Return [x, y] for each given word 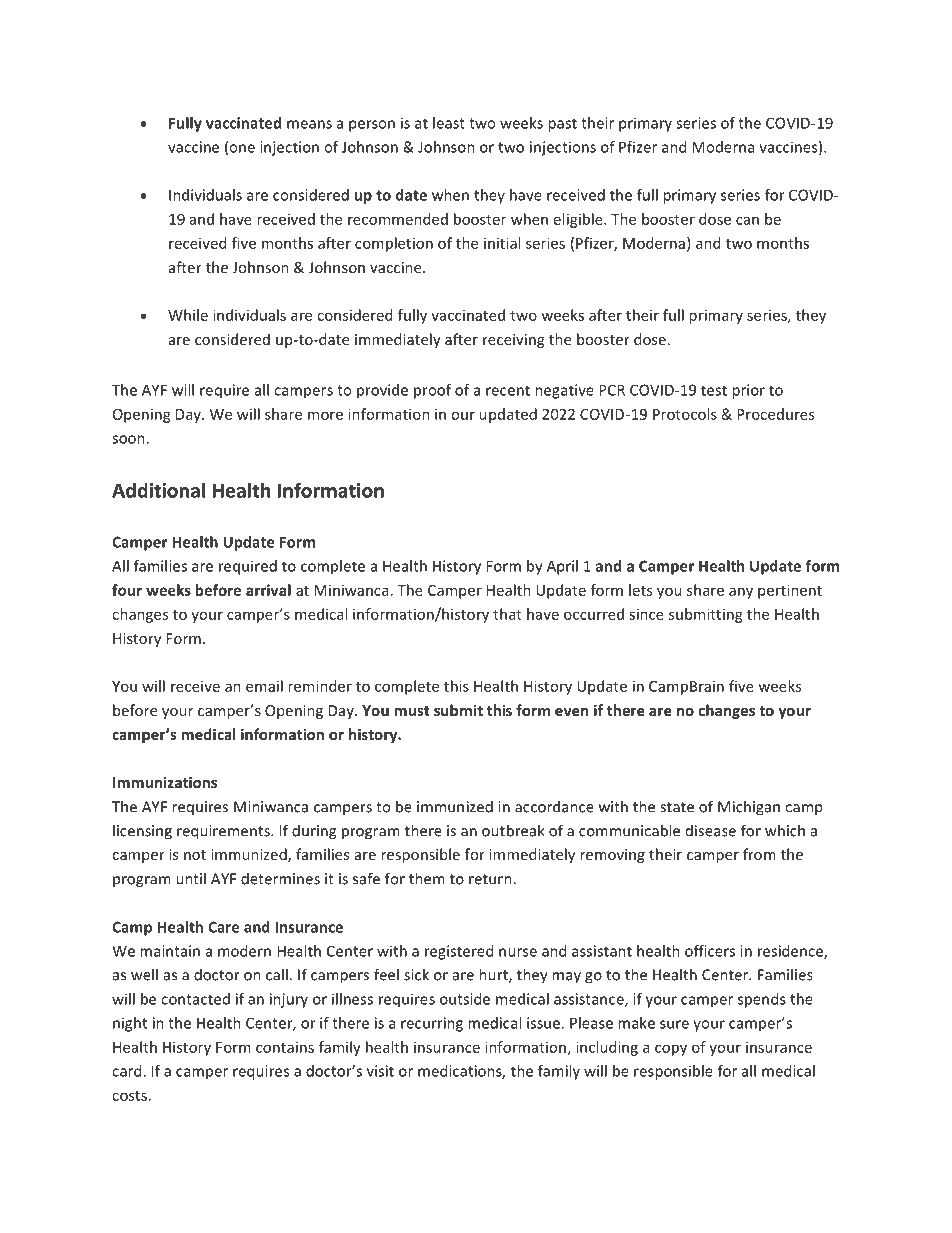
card [128, 1071]
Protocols [685, 414]
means [309, 124]
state [677, 807]
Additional [158, 490]
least [449, 123]
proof [432, 391]
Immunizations [165, 782]
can [747, 220]
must [412, 711]
